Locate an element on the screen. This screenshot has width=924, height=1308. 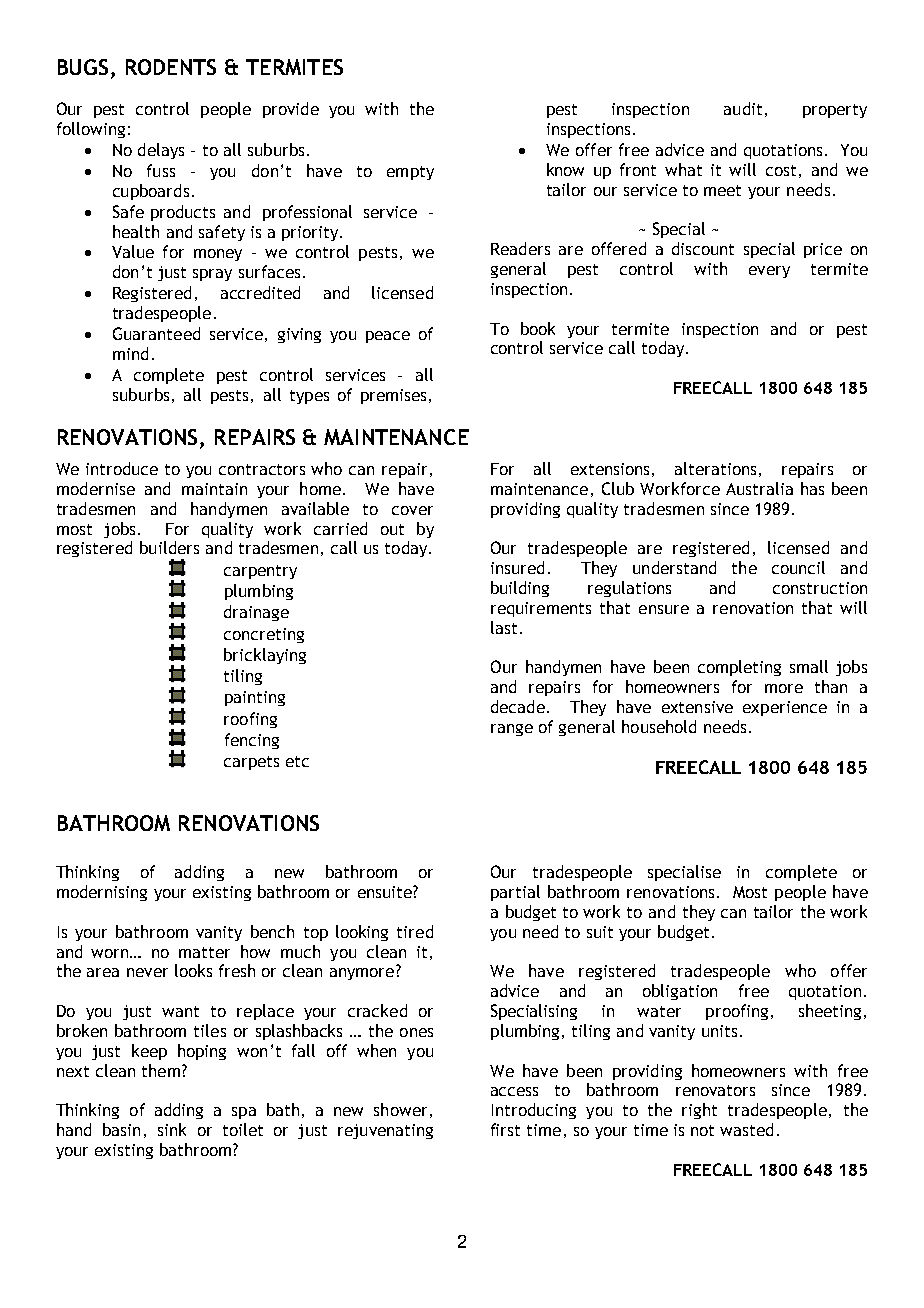
empty is located at coordinates (410, 173).
